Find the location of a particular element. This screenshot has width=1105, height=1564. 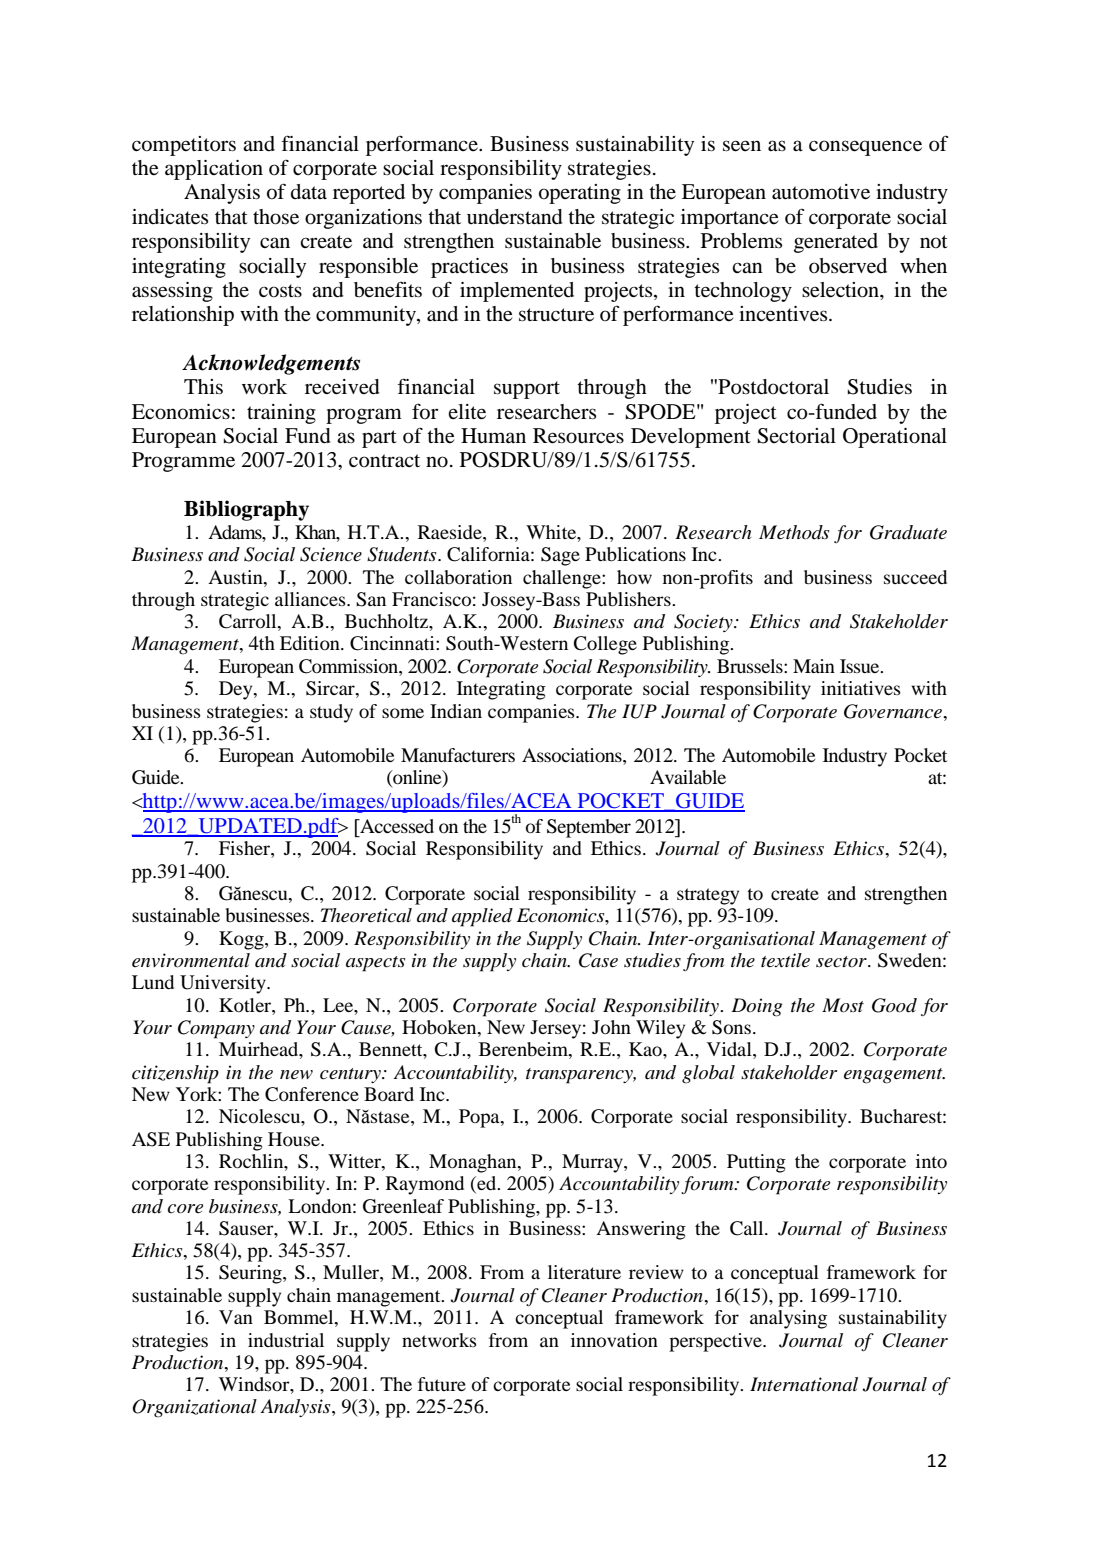

Methods is located at coordinates (794, 532).
